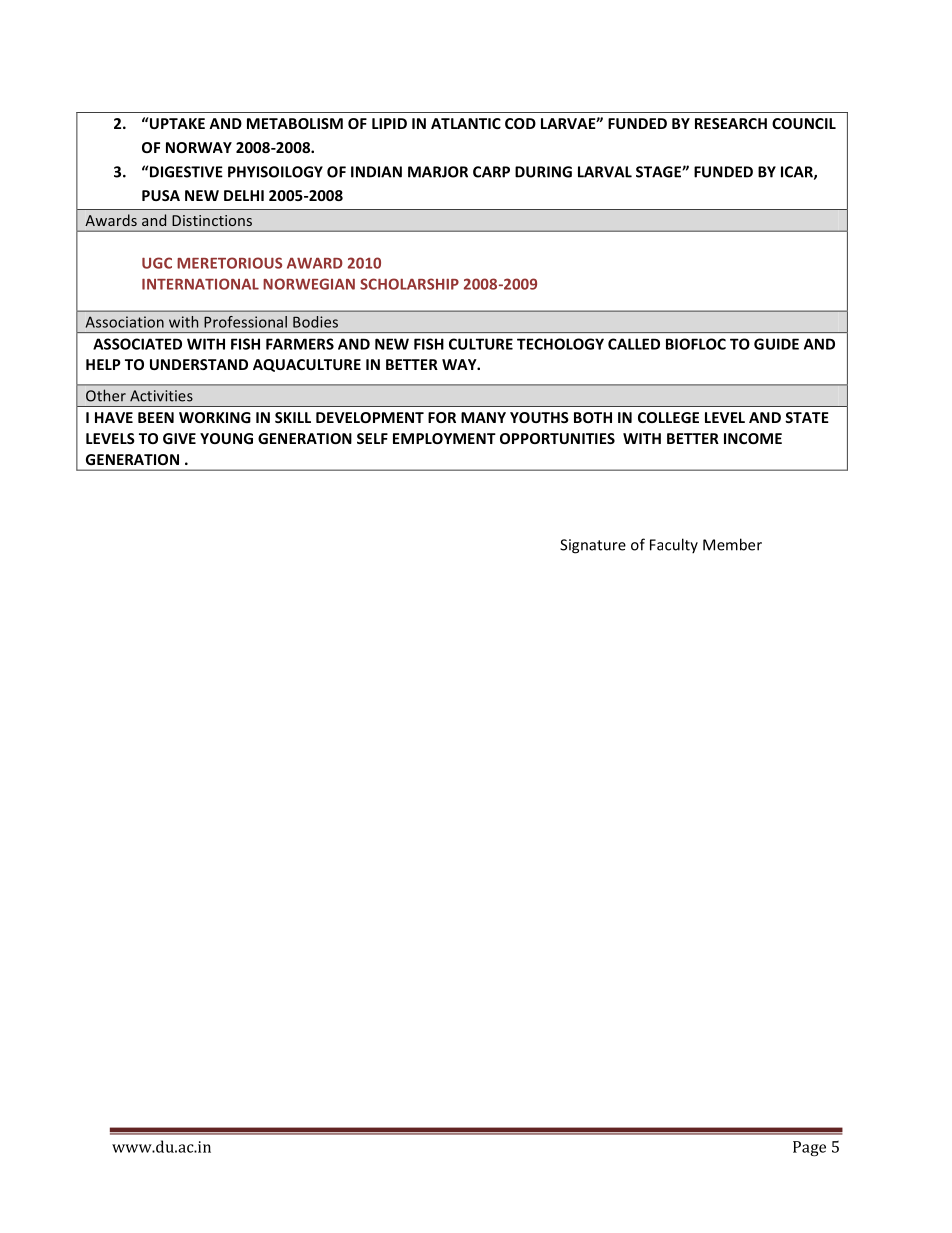 Image resolution: width=952 pixels, height=1233 pixels. I want to click on YOUNG, so click(226, 438).
